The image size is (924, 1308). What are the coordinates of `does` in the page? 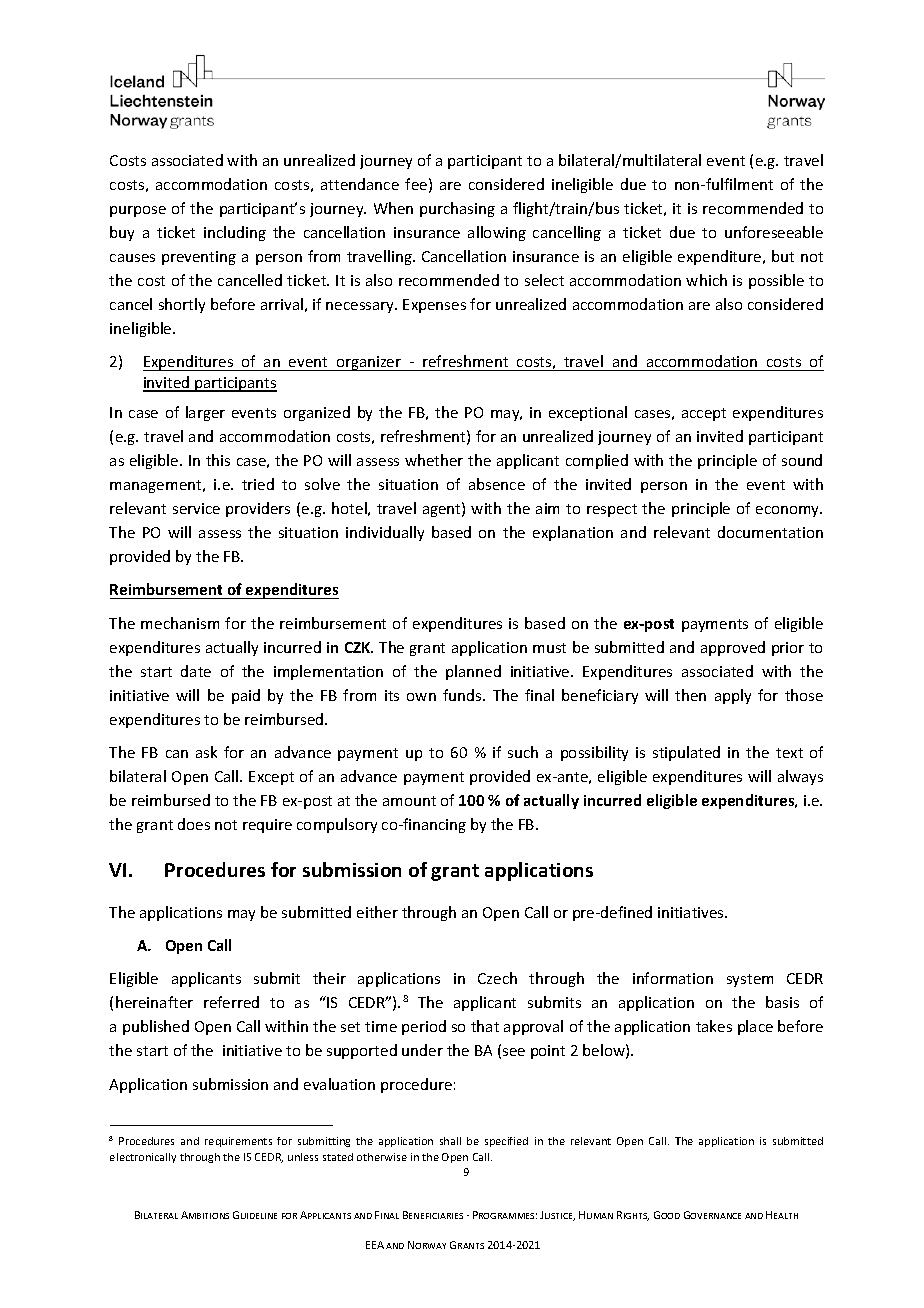 It's located at (194, 824).
